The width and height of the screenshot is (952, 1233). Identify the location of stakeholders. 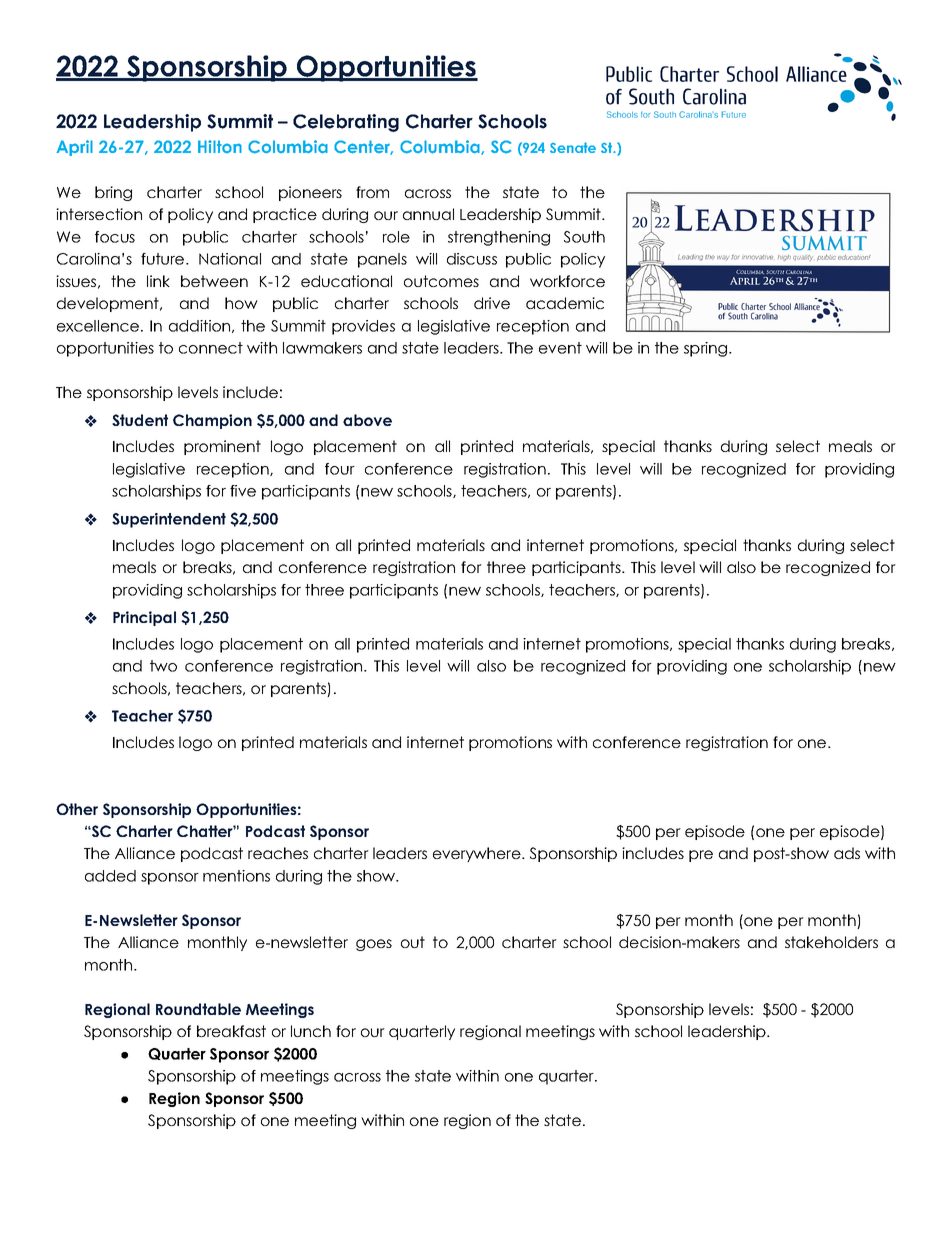
(831, 942).
